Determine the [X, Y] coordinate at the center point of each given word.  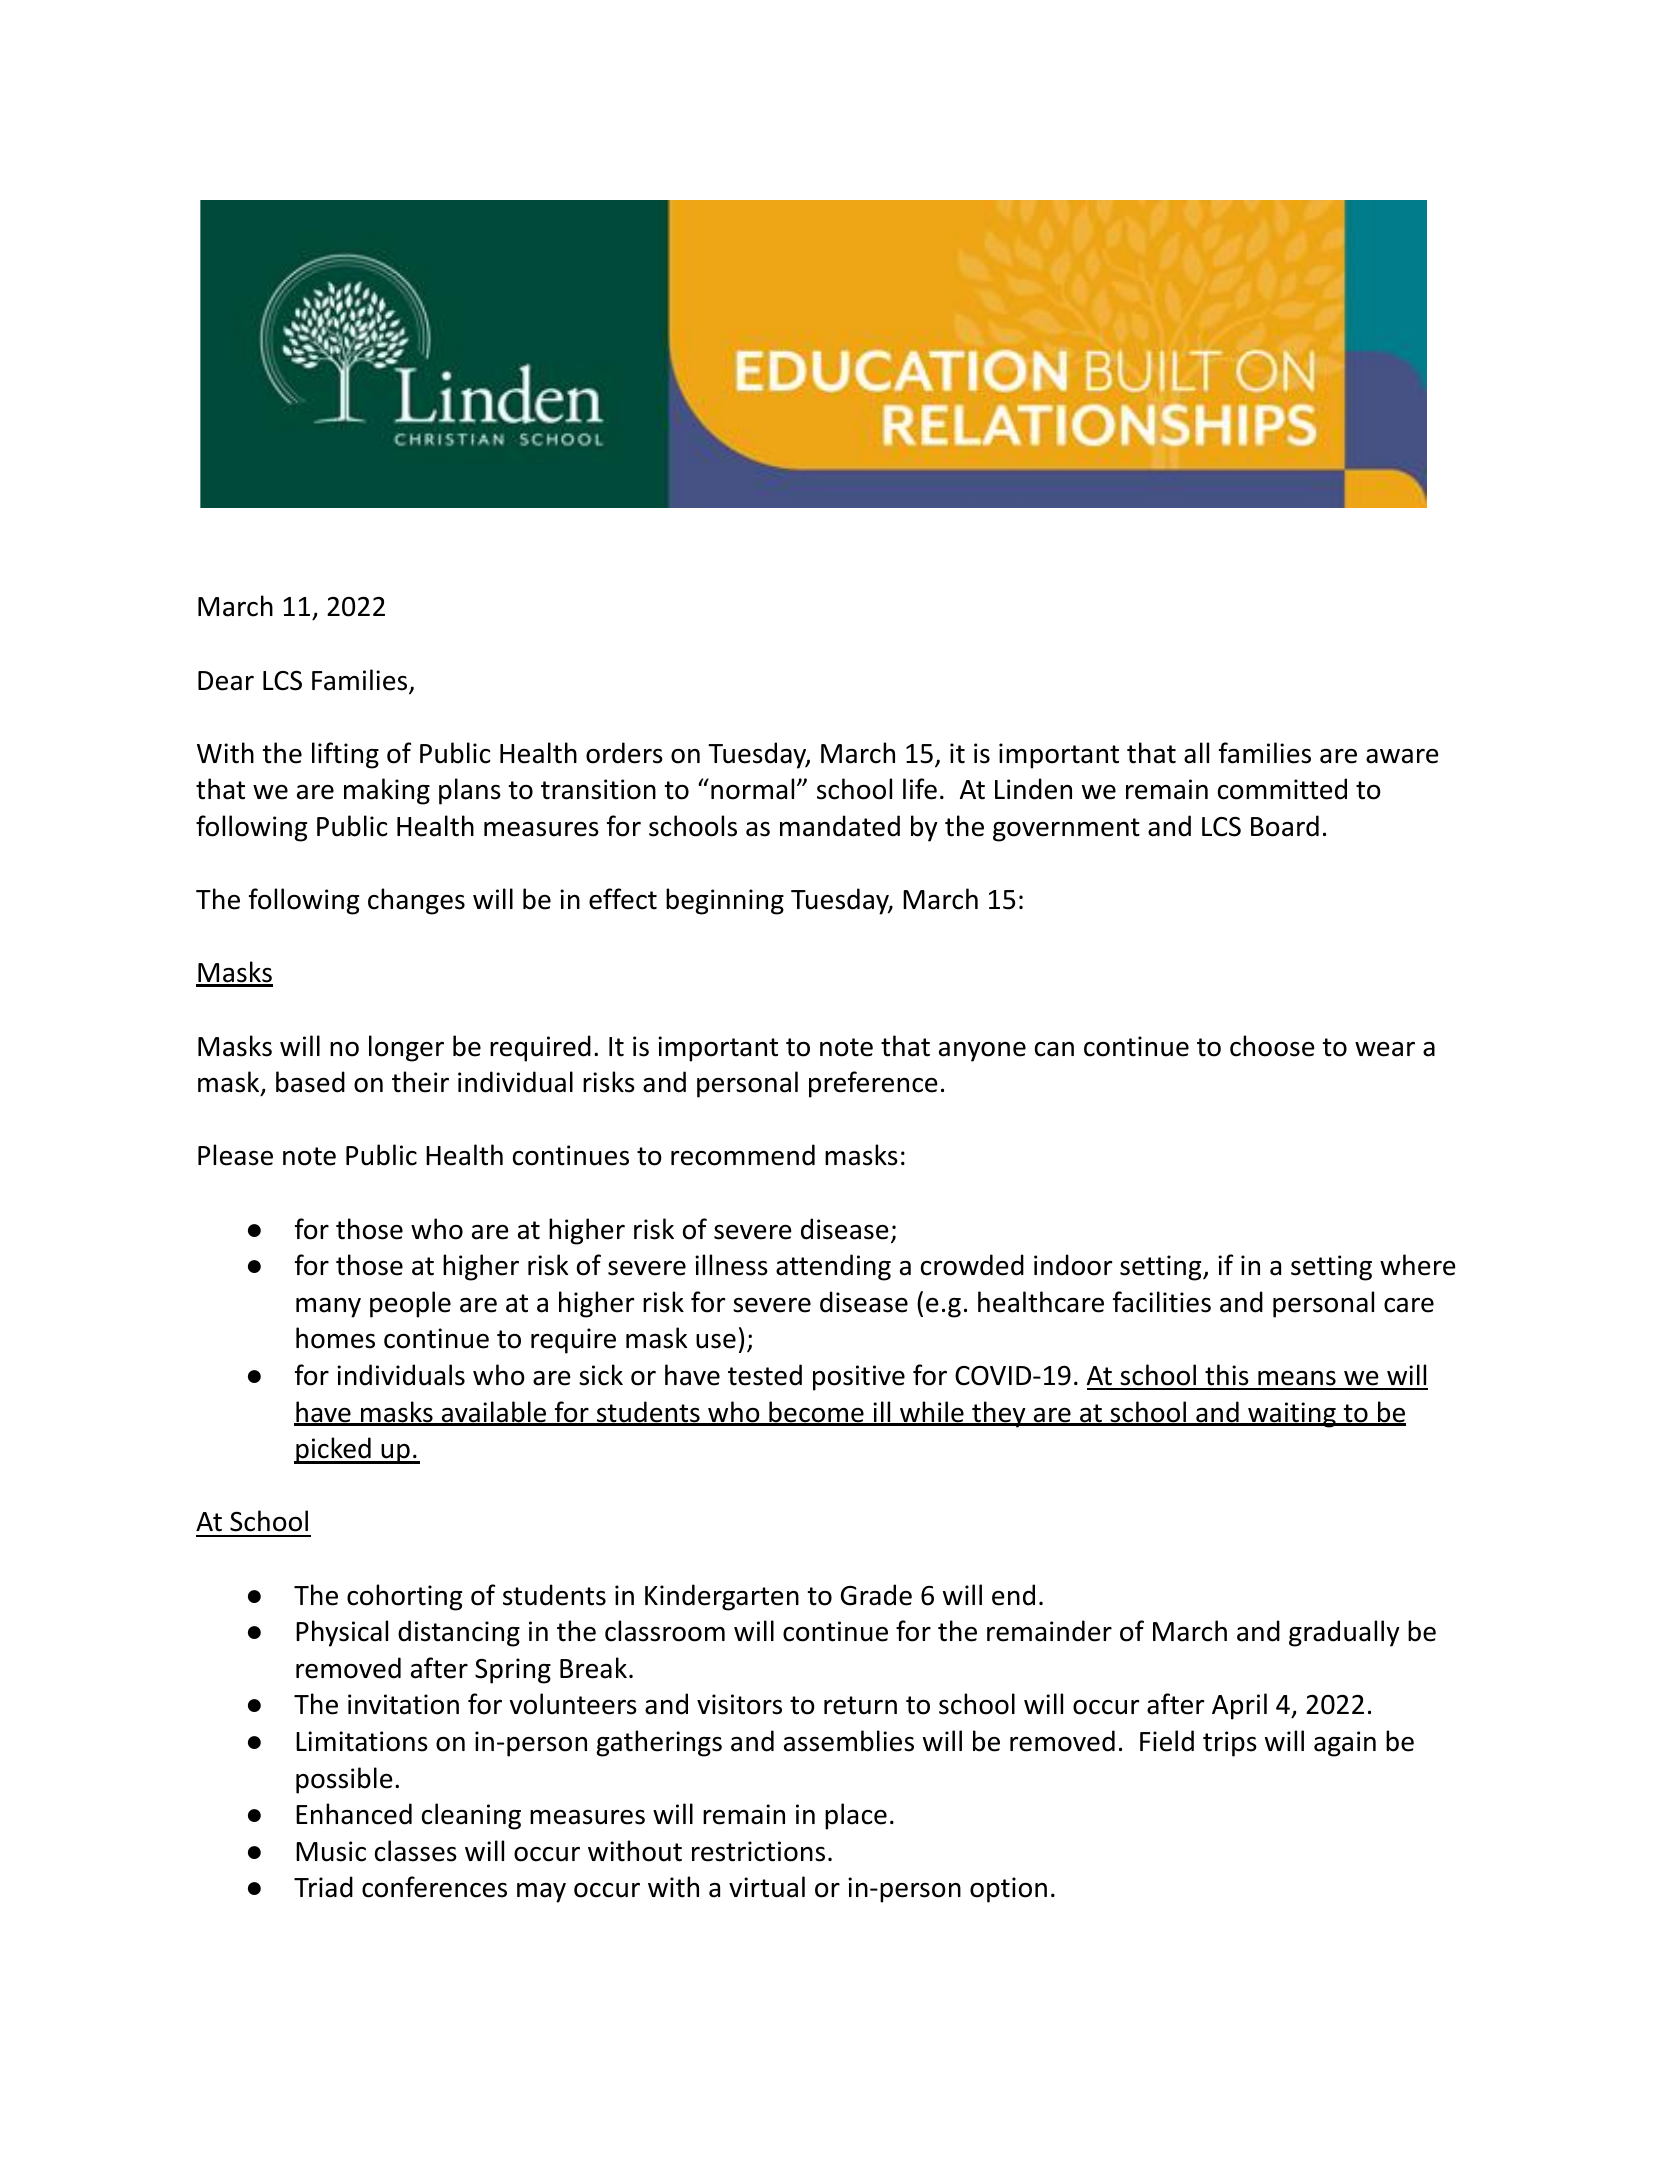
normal [752, 789]
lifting [345, 755]
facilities [1162, 1302]
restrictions [758, 1851]
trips [1230, 1744]
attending [833, 1267]
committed [1282, 789]
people [410, 1304]
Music [331, 1851]
